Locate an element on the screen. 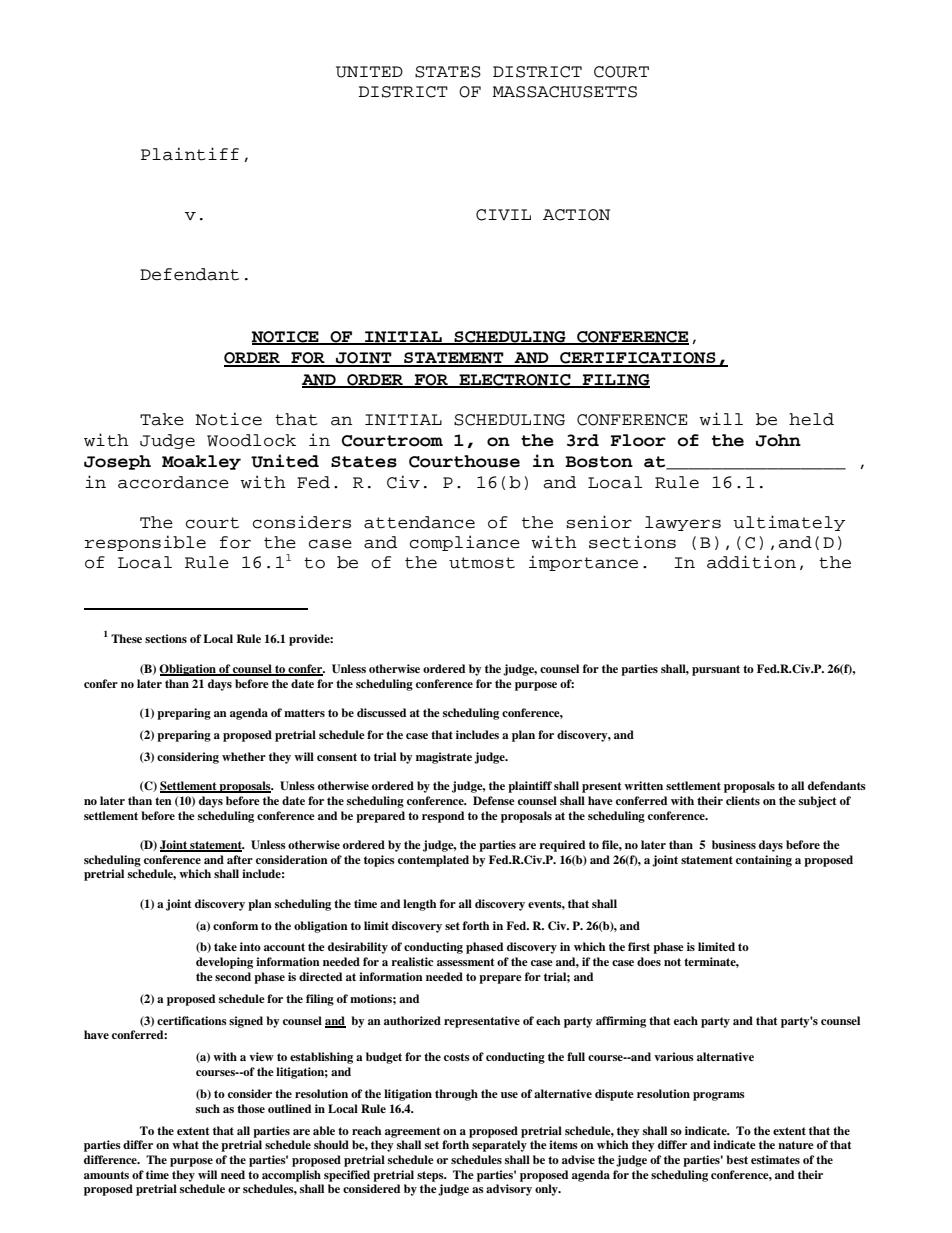 The width and height of the screenshot is (952, 1233). after is located at coordinates (240, 859).
